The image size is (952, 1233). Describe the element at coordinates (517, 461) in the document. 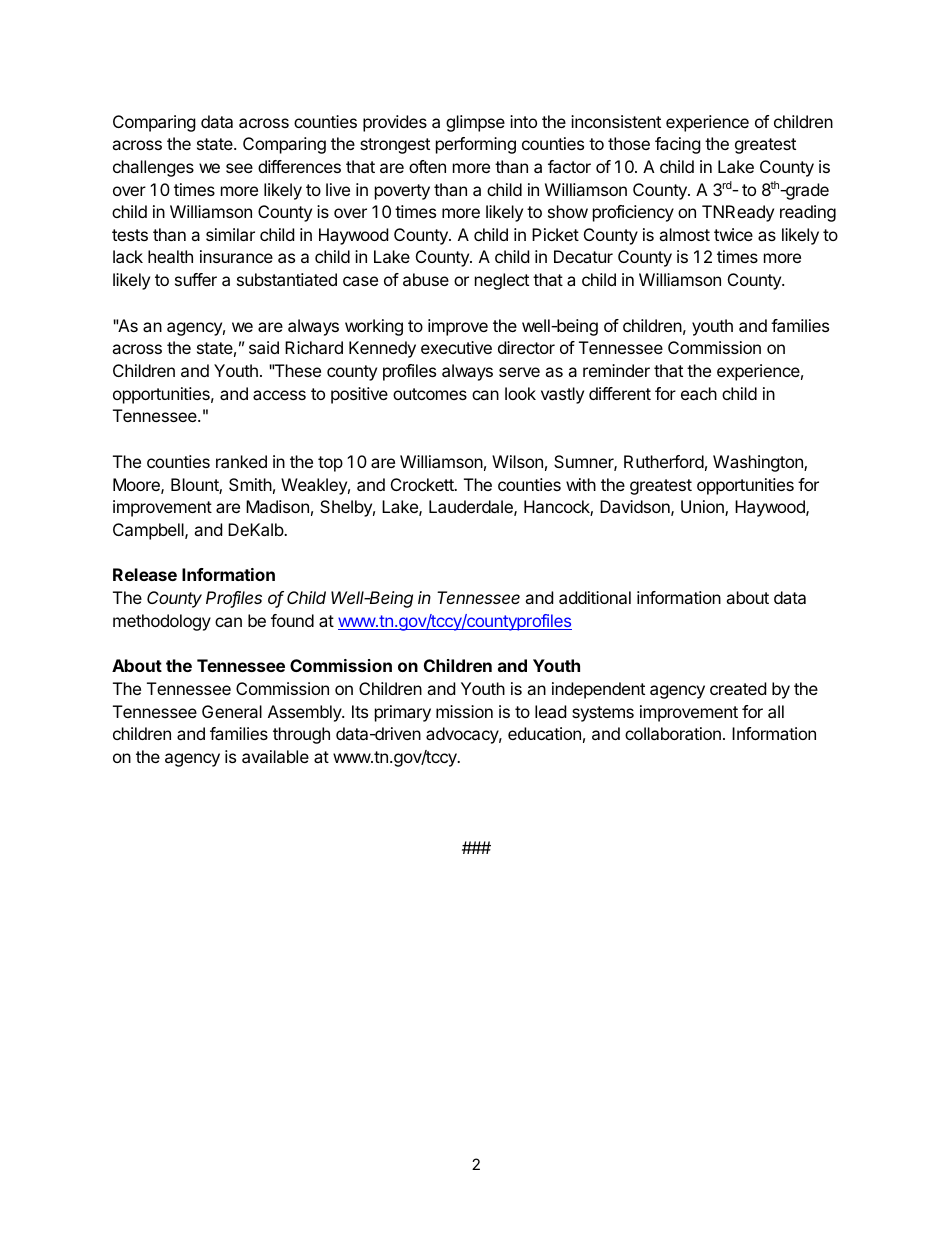

I see `Wilson` at that location.
